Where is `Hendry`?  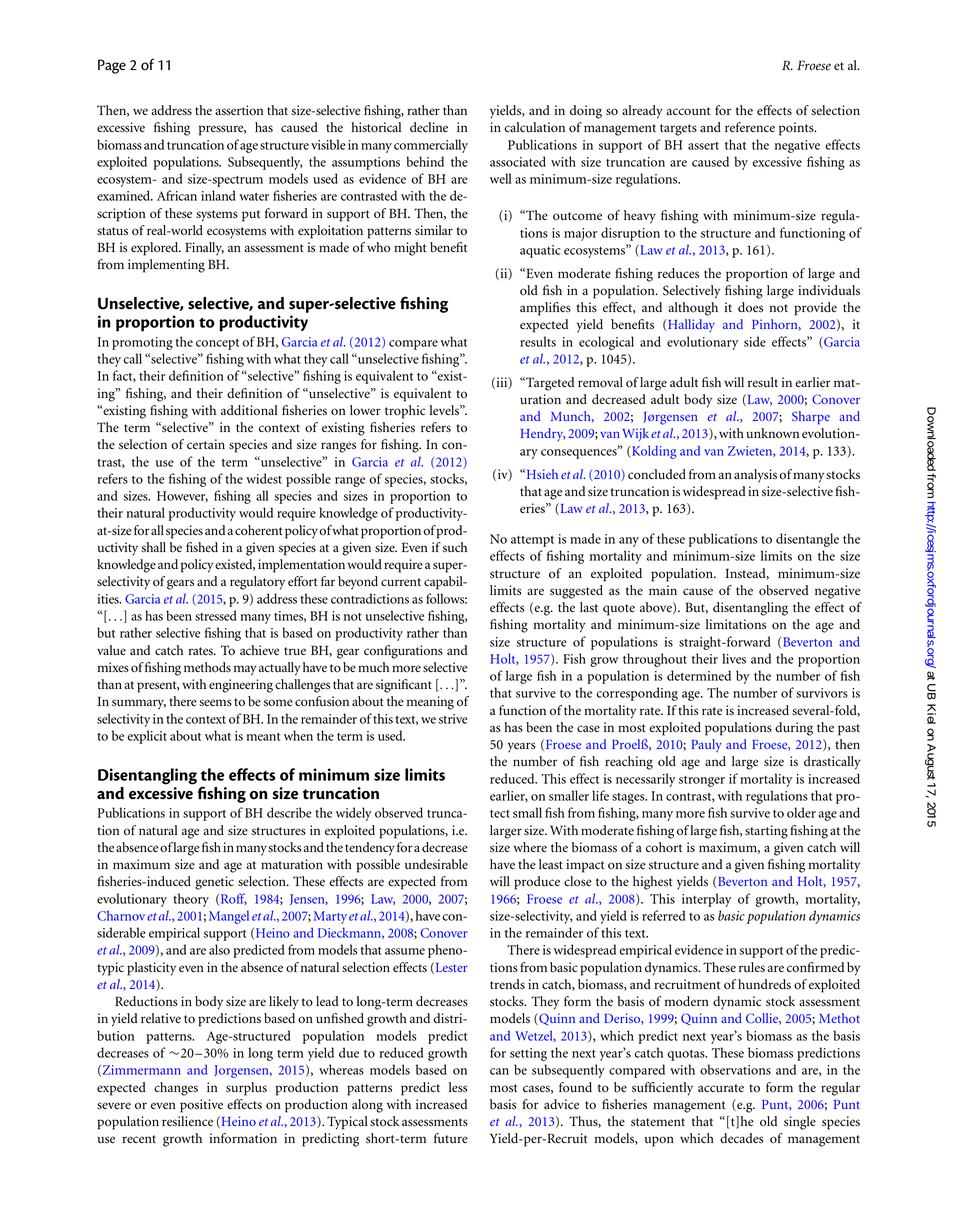
Hendry is located at coordinates (543, 434).
